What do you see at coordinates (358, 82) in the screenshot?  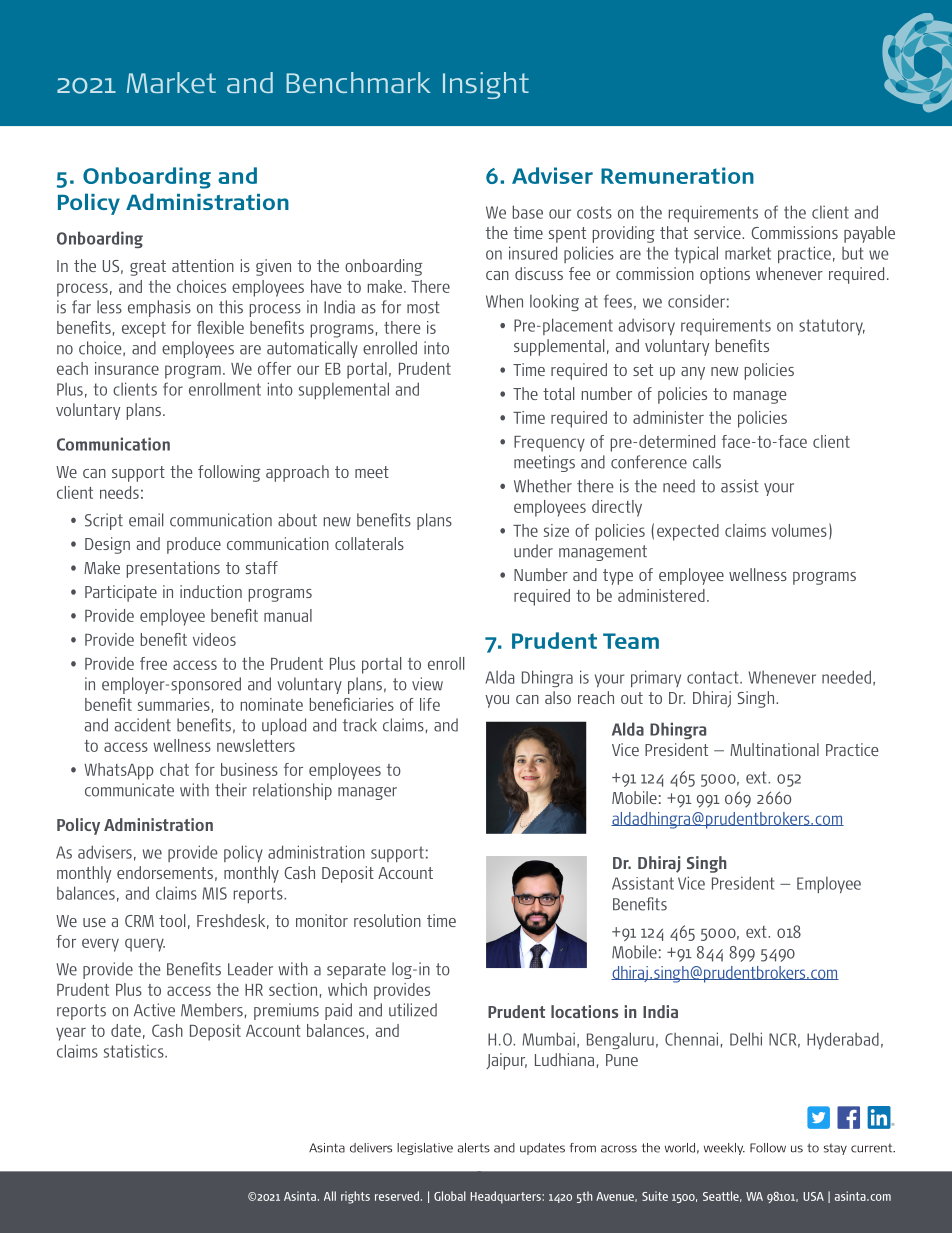 I see `Benchmark` at bounding box center [358, 82].
